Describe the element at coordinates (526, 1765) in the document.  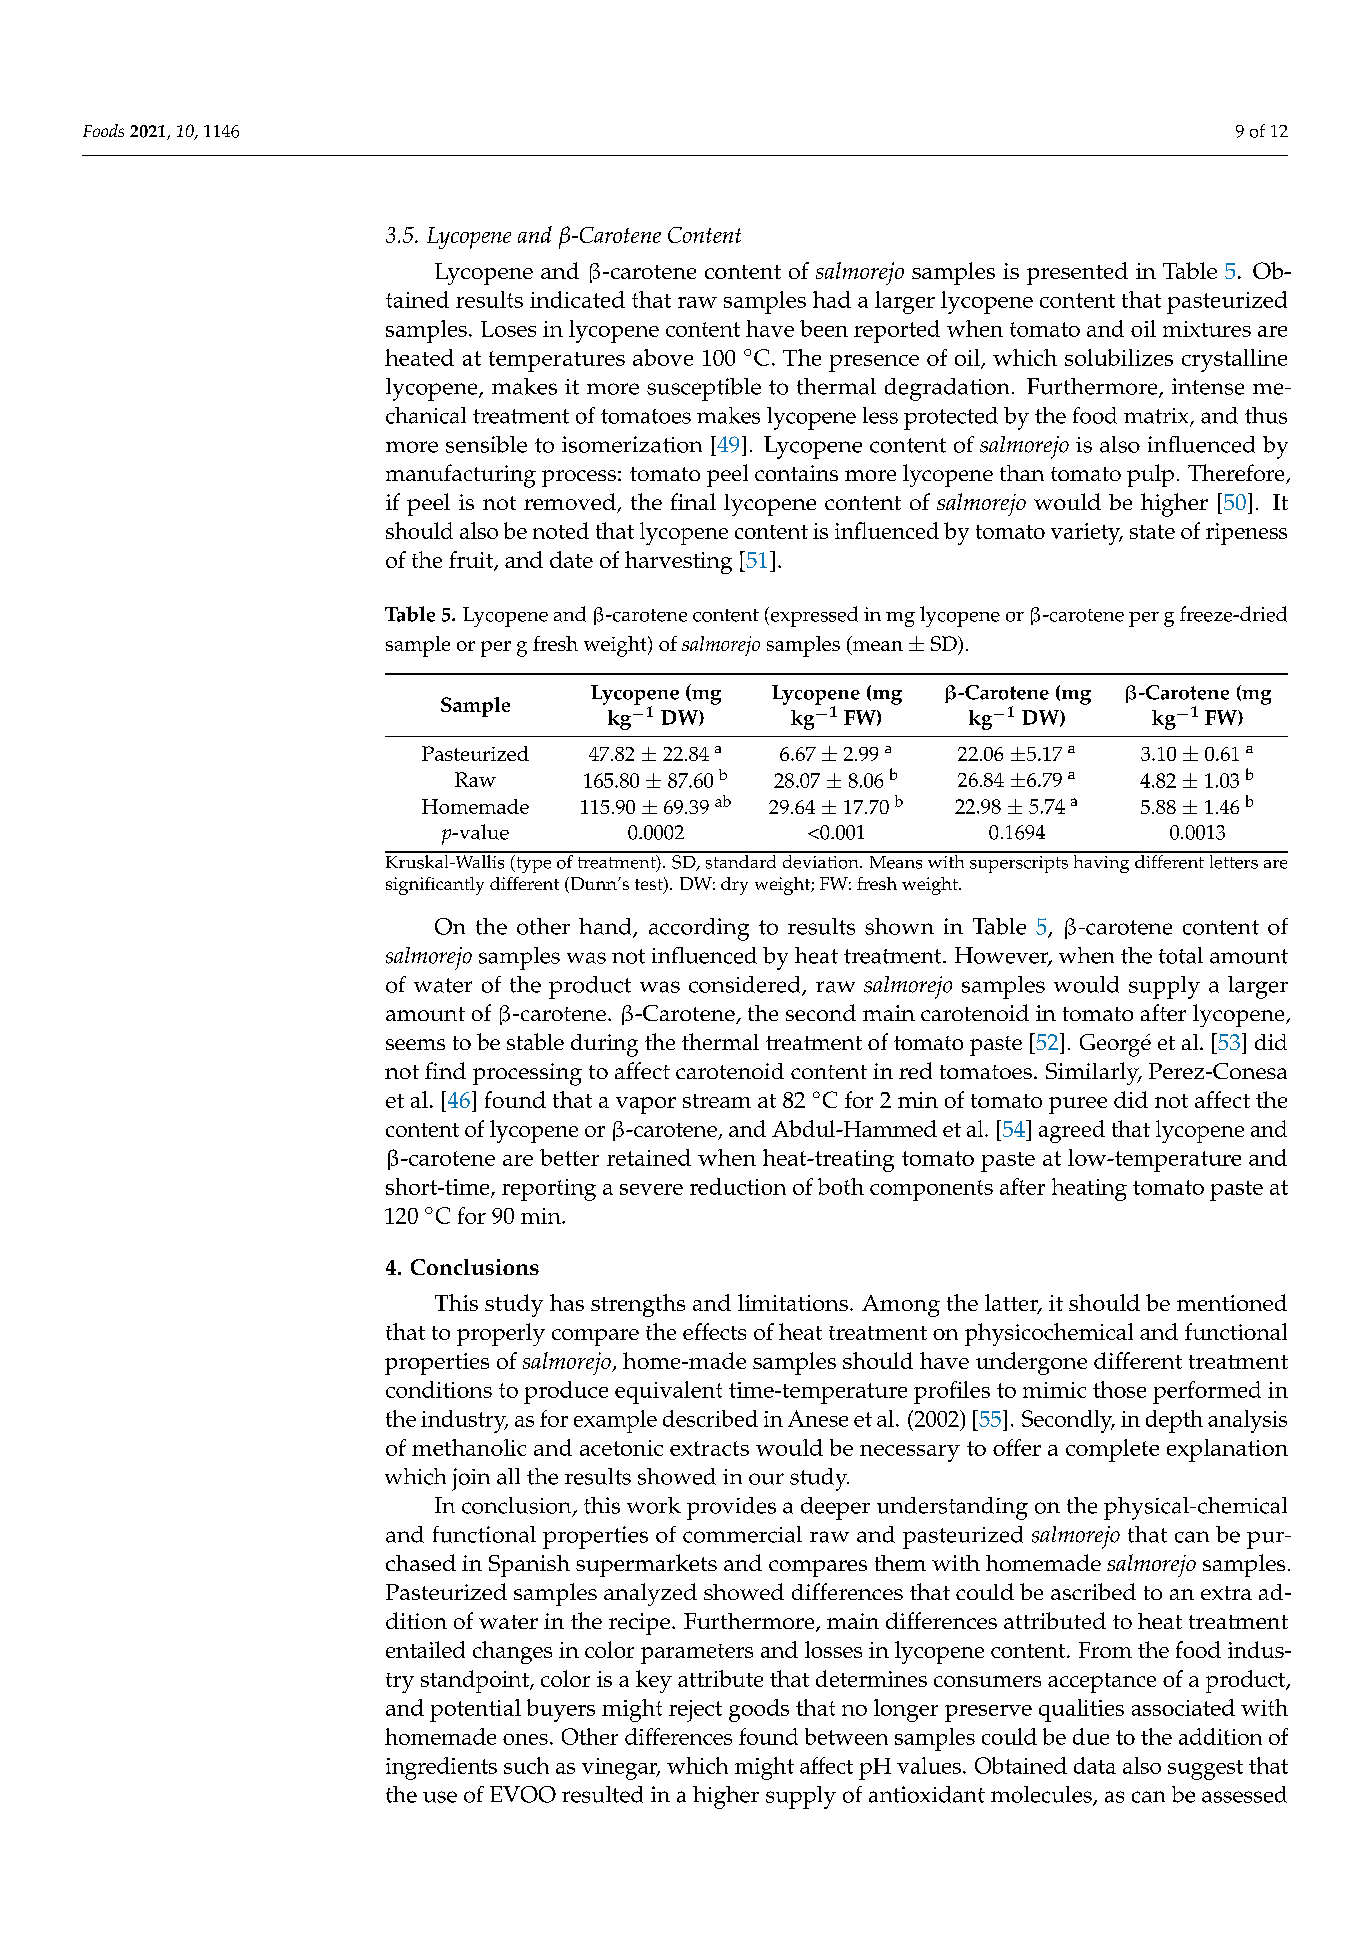
I see `such` at that location.
